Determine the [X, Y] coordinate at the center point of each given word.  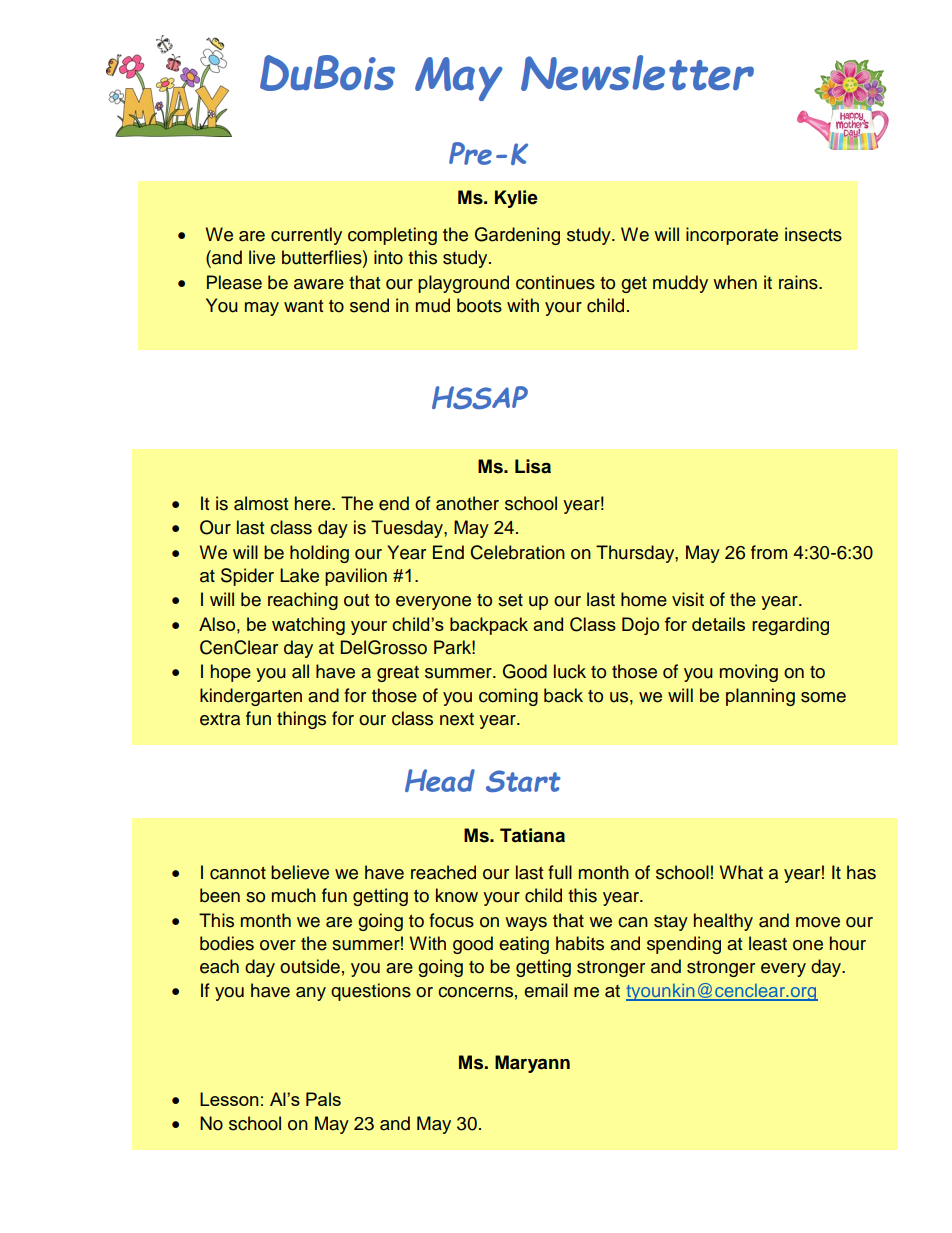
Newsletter [637, 73]
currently [306, 236]
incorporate [732, 236]
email [546, 990]
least [768, 943]
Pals [323, 1099]
